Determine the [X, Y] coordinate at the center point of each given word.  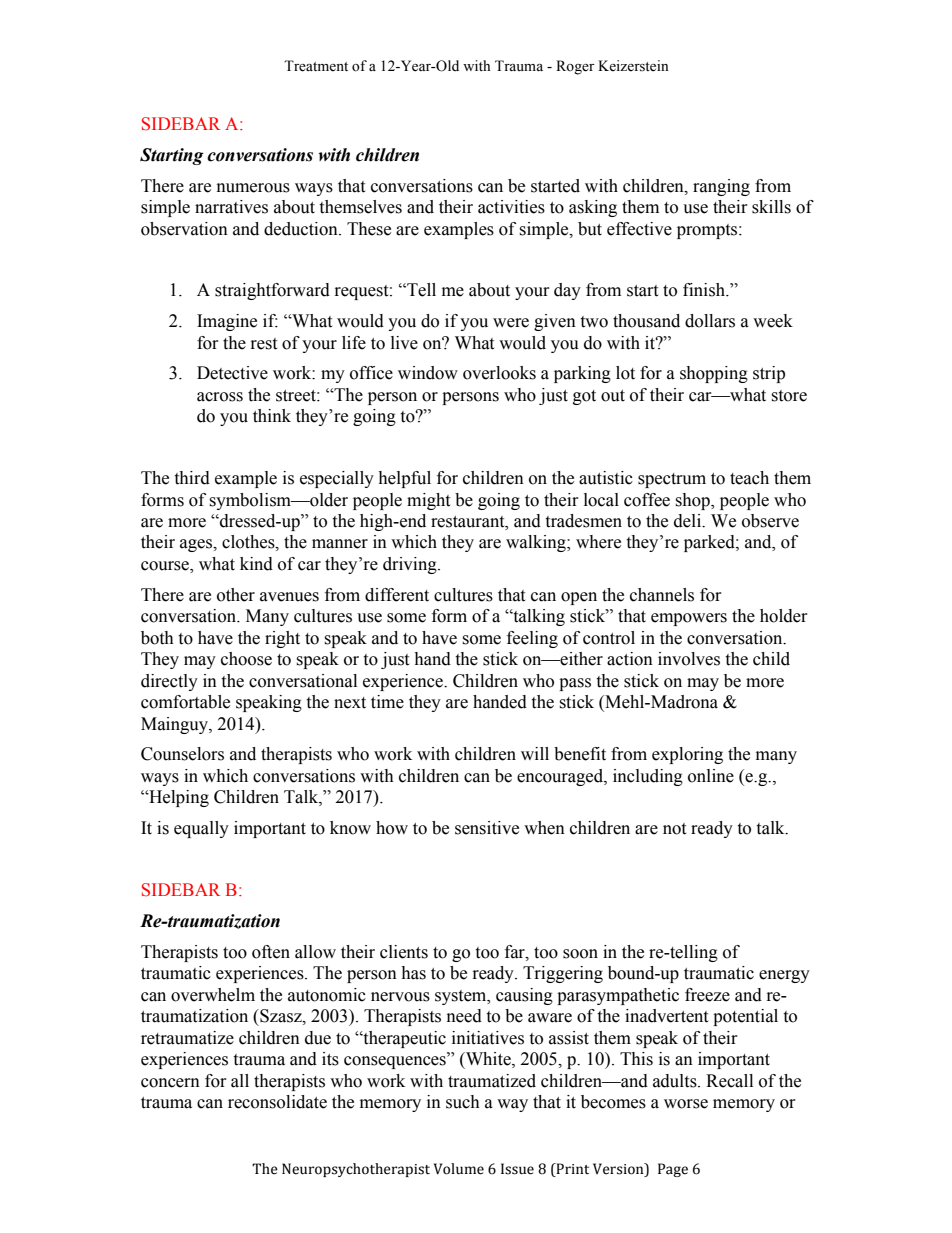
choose [246, 659]
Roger [575, 67]
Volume [459, 1169]
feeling [532, 639]
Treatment [316, 66]
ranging [721, 187]
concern [170, 1083]
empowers [689, 619]
